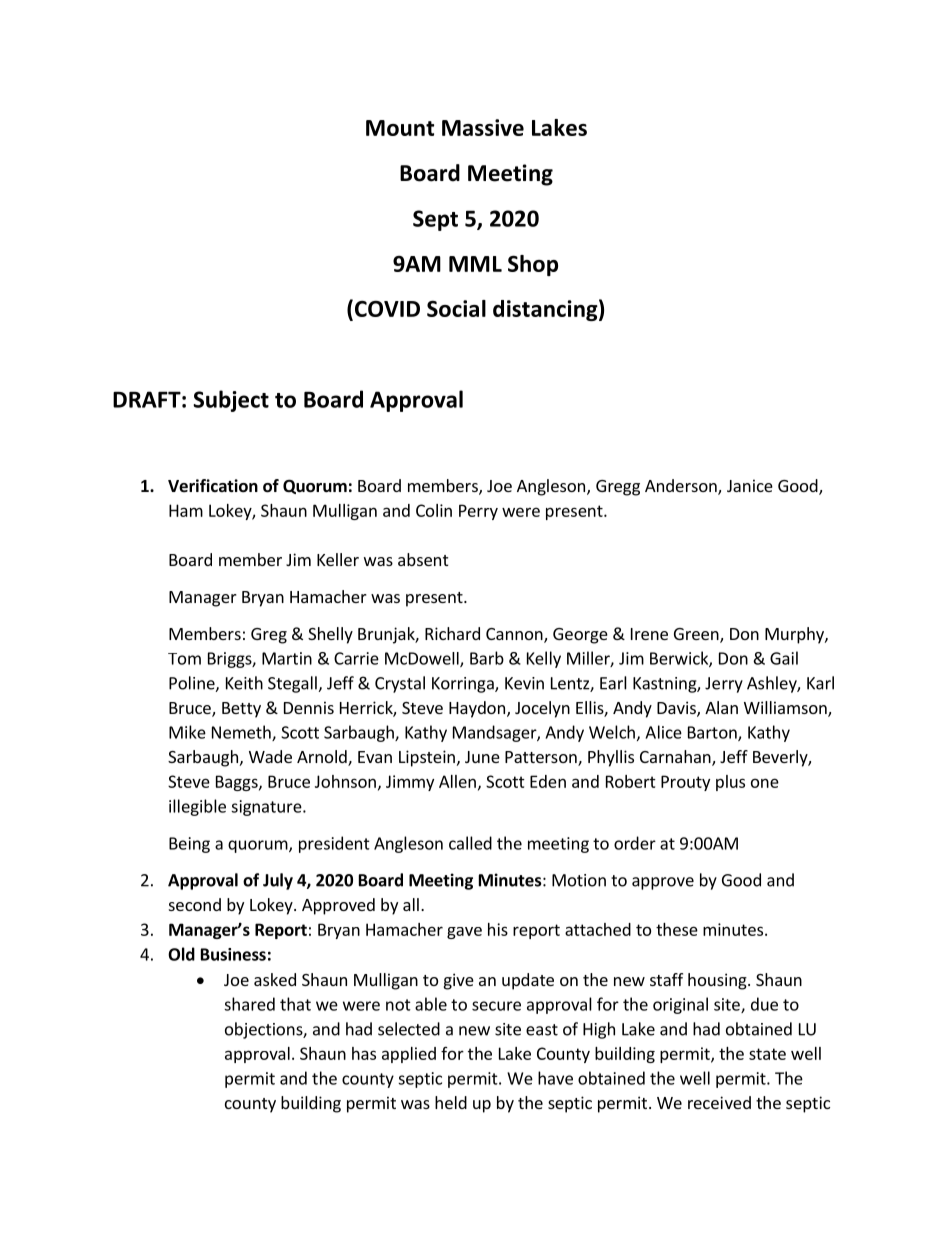 This screenshot has height=1233, width=952. I want to click on state, so click(767, 1054).
